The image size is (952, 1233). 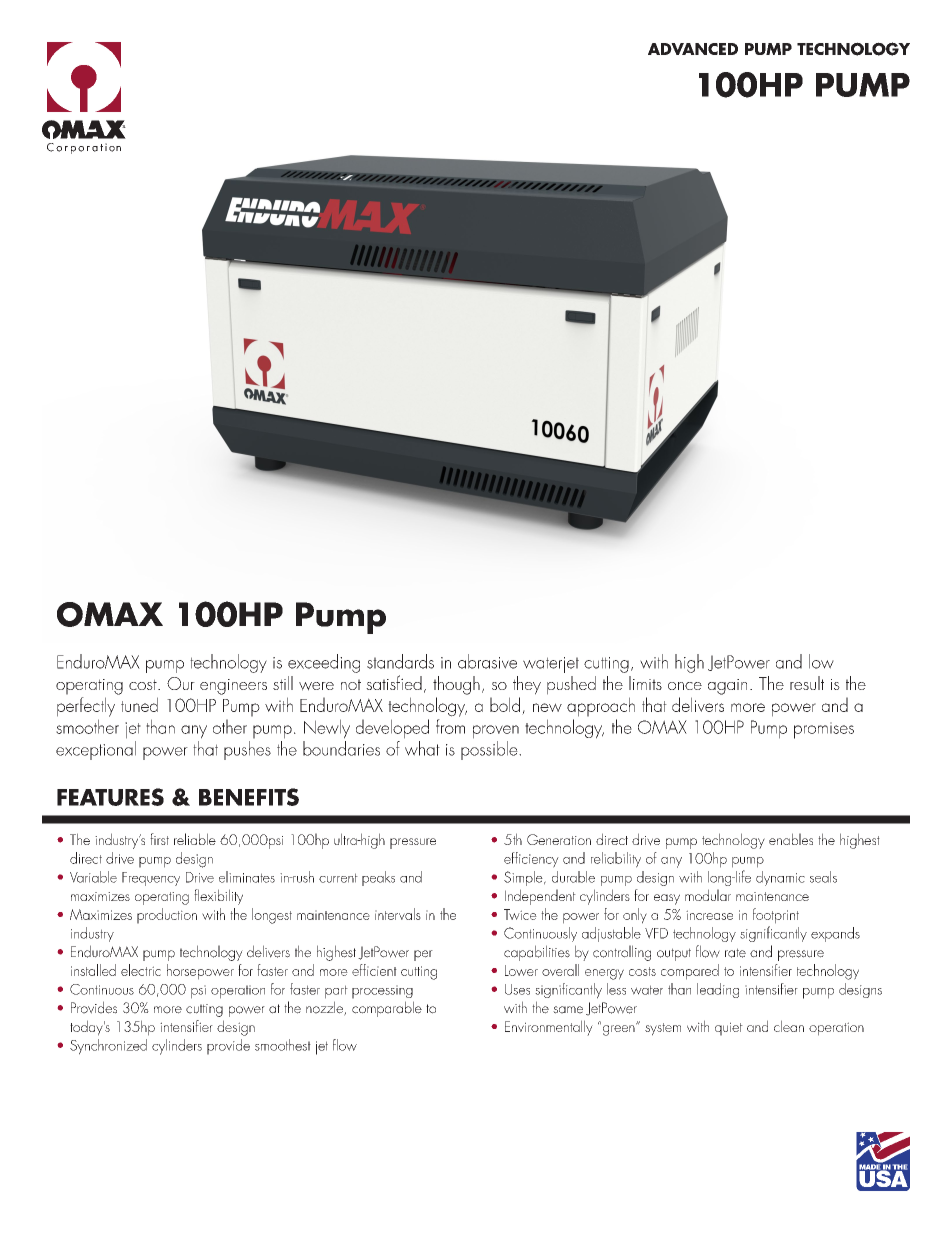 What do you see at coordinates (487, 661) in the screenshot?
I see `abrasive` at bounding box center [487, 661].
